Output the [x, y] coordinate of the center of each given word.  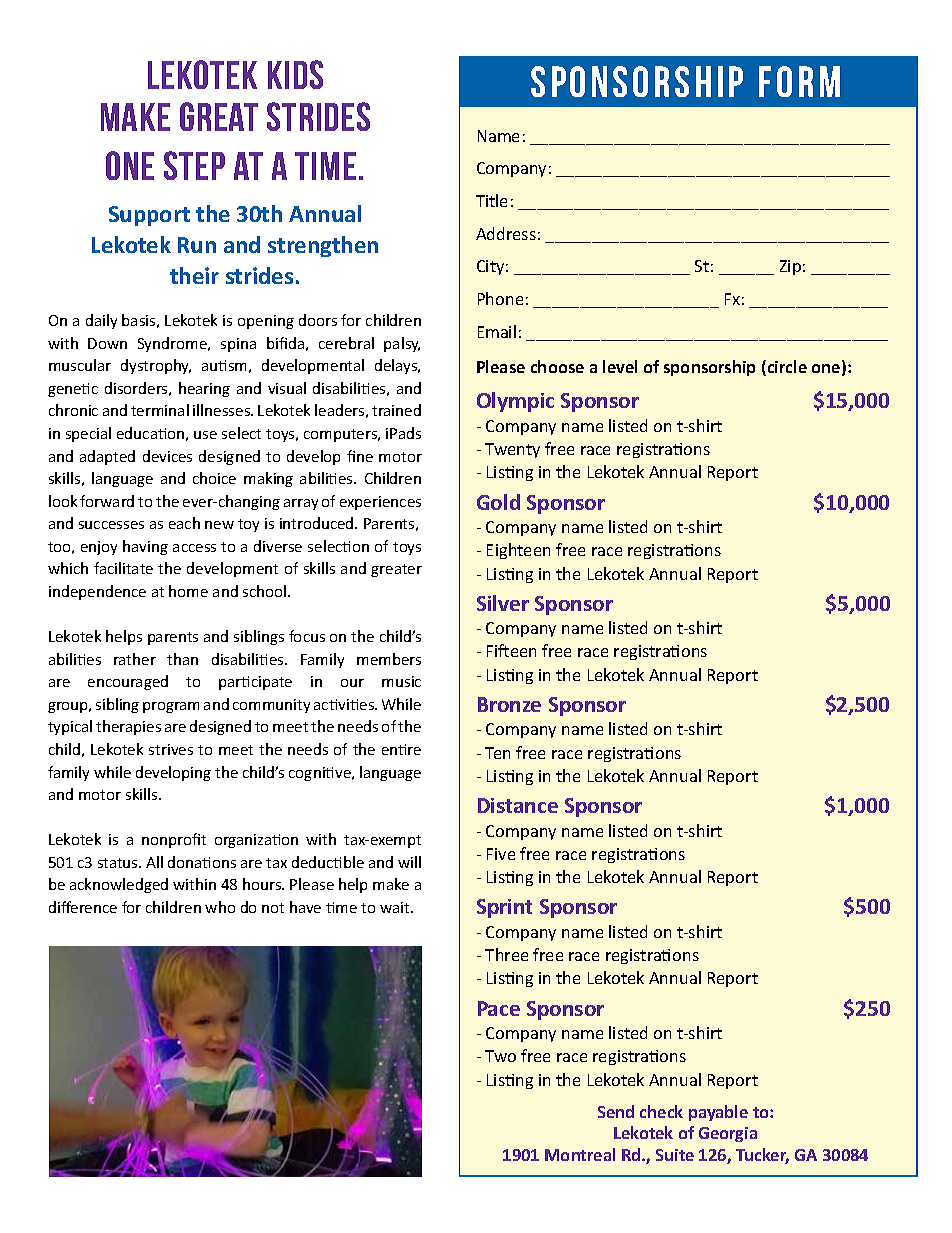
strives [171, 749]
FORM [799, 81]
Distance [518, 805]
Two [500, 1056]
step [194, 165]
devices [167, 456]
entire [401, 749]
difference [83, 907]
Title [491, 200]
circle [786, 368]
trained [396, 410]
